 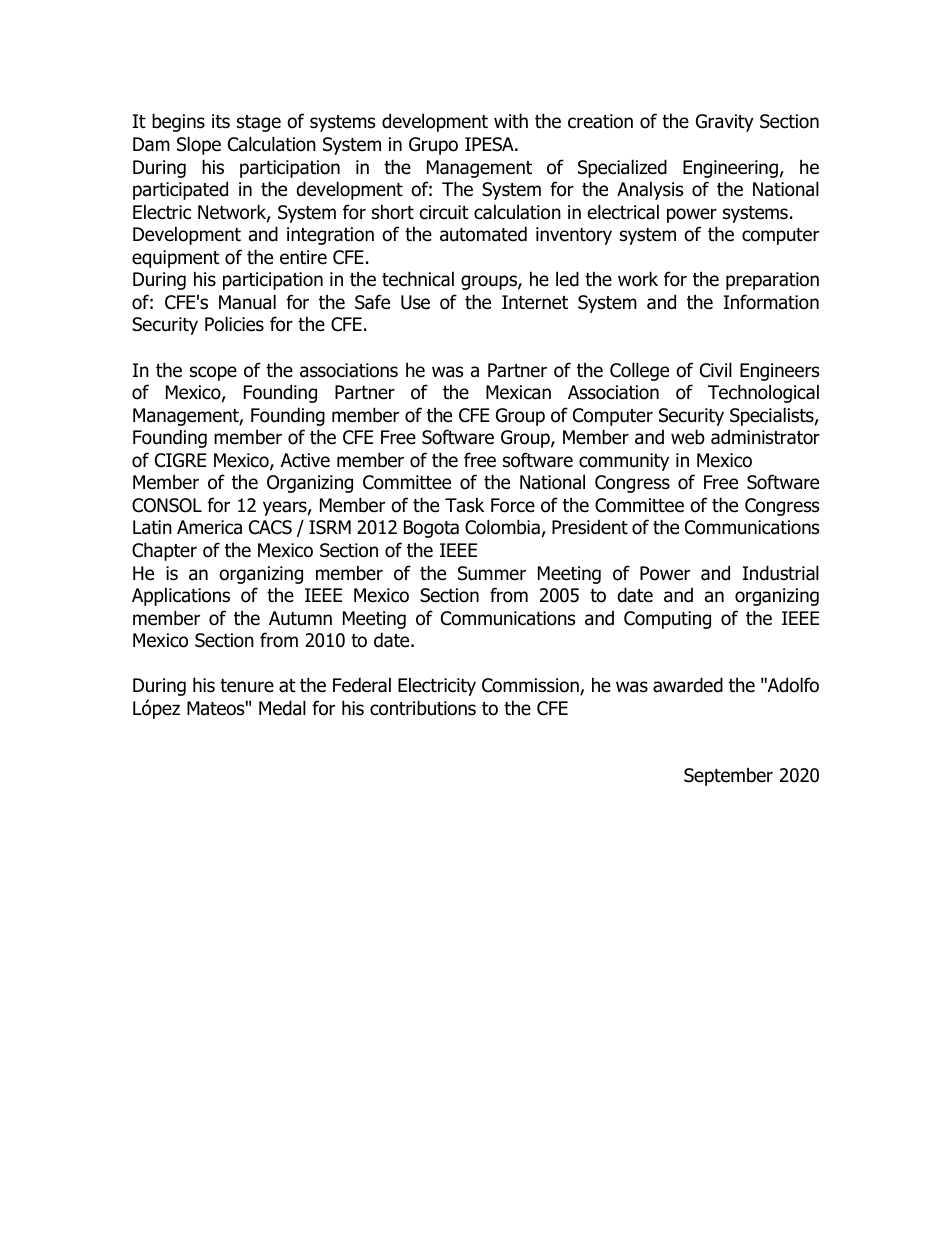 What do you see at coordinates (234, 324) in the screenshot?
I see `Policies` at bounding box center [234, 324].
